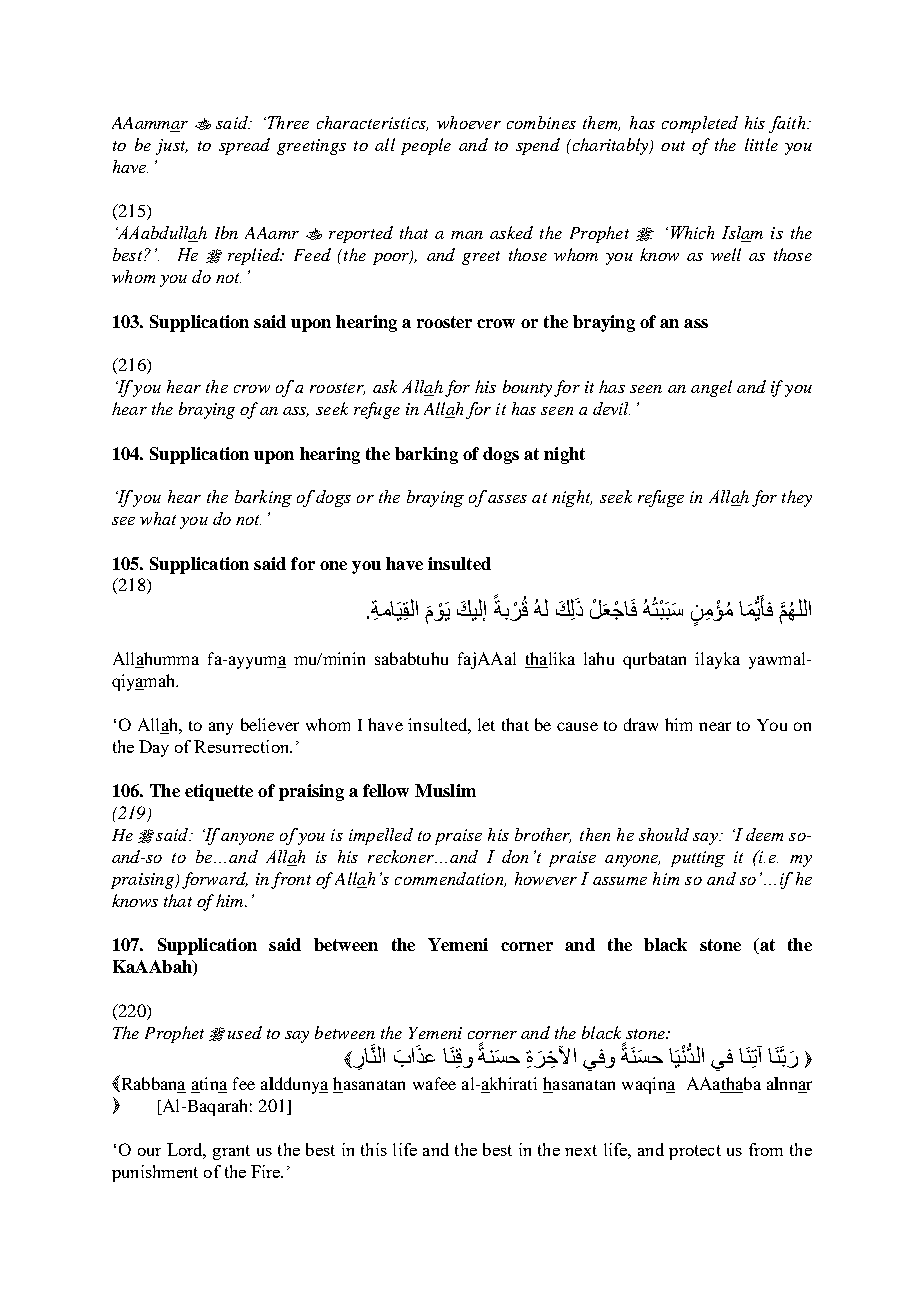  Describe the element at coordinates (291, 880) in the page. I see `front` at that location.
